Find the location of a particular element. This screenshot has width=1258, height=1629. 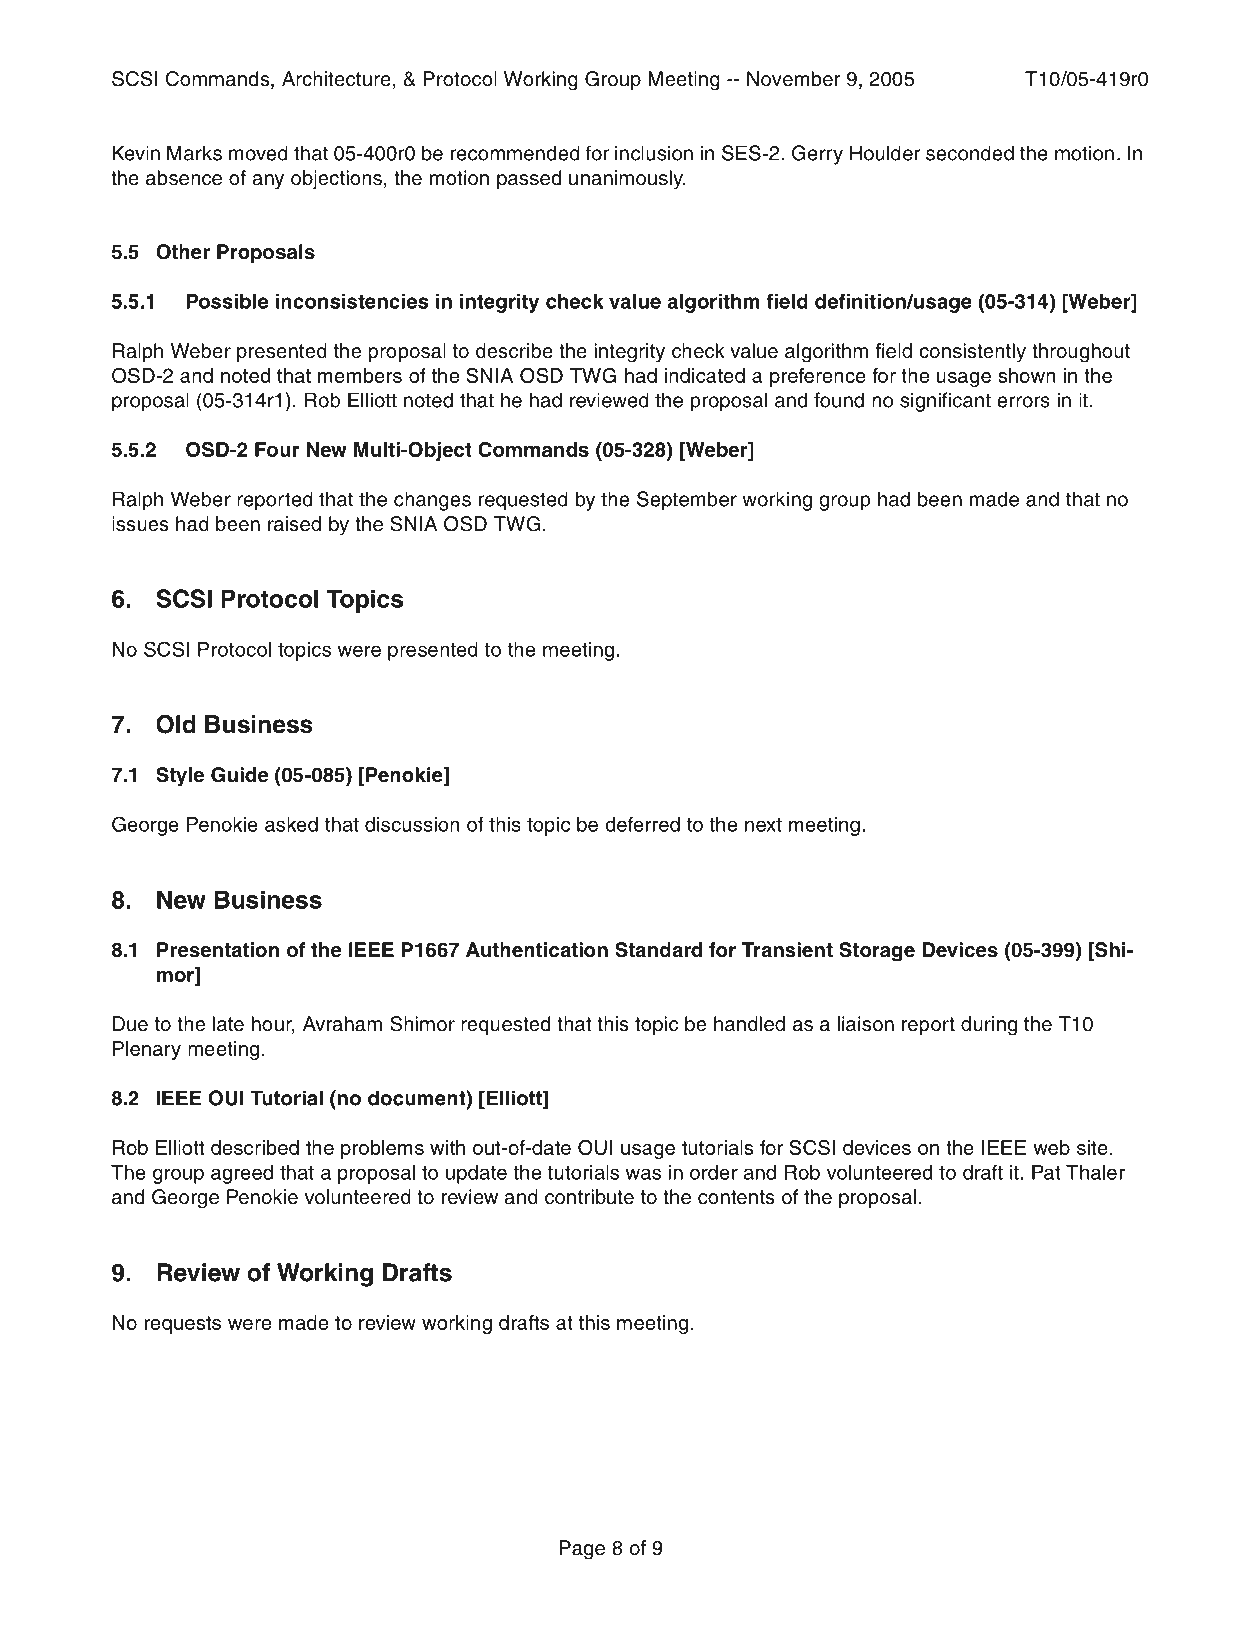

during is located at coordinates (989, 1026).
